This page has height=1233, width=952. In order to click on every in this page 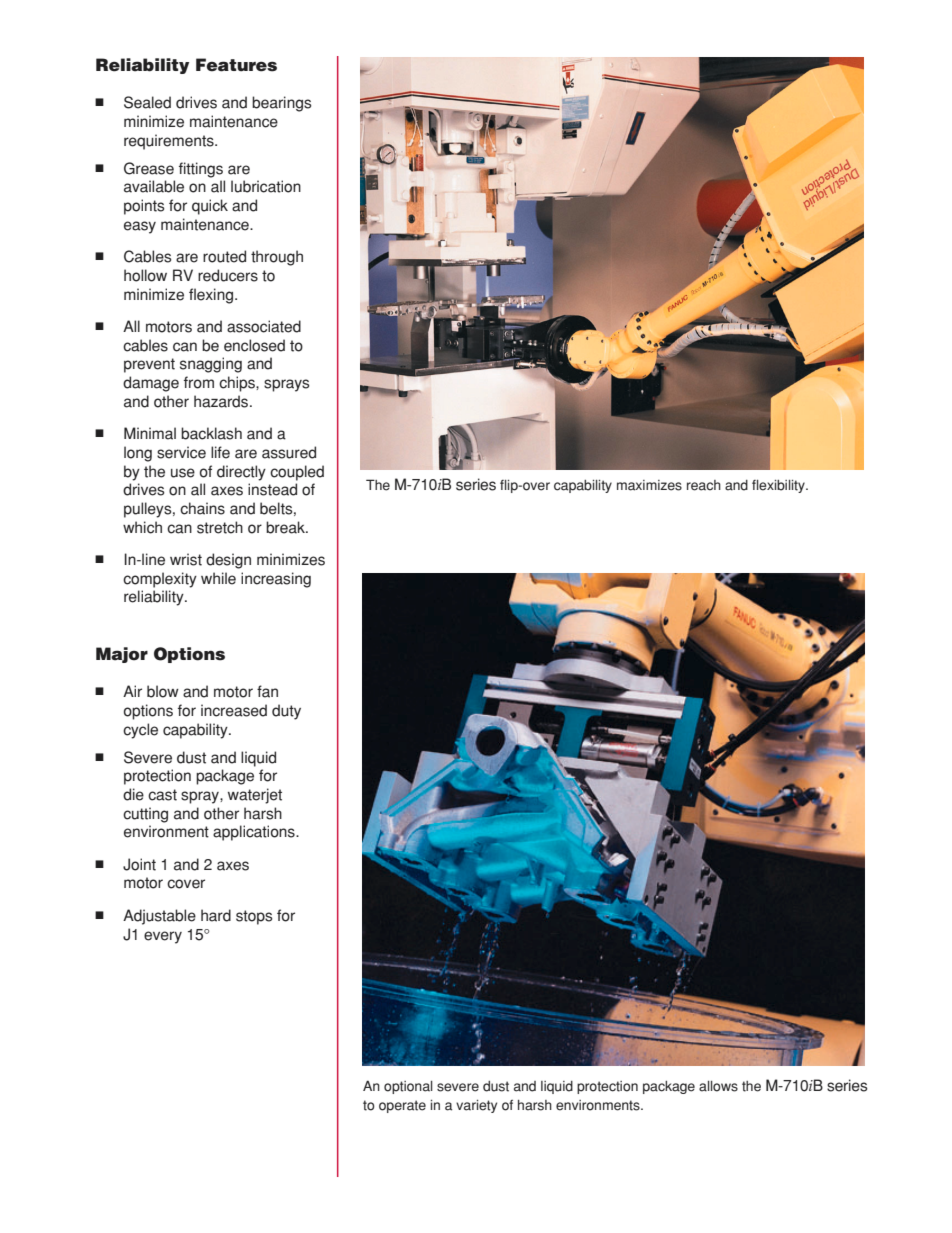, I will do `click(163, 937)`.
